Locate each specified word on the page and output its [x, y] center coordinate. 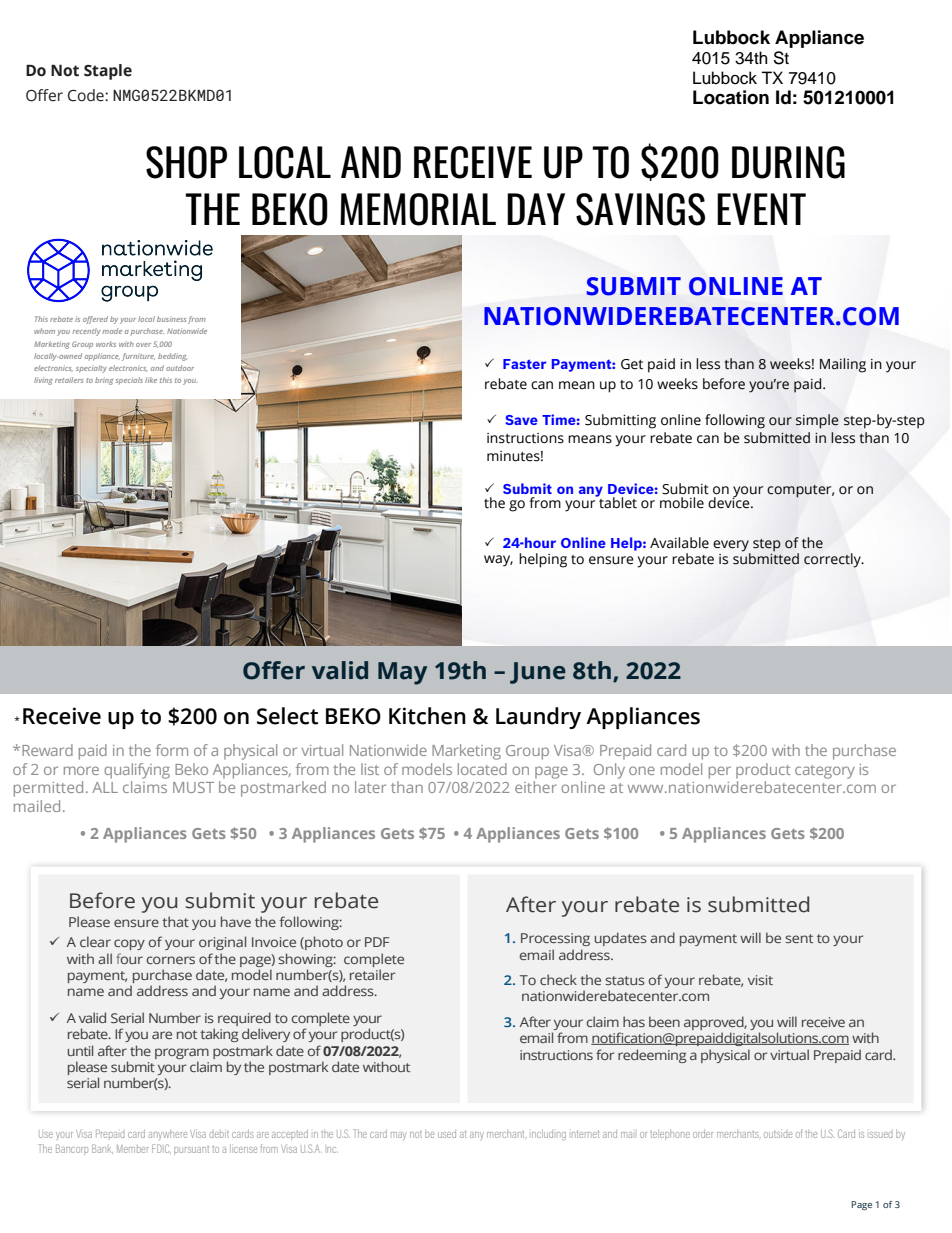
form [172, 750]
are [162, 1035]
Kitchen [427, 716]
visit [760, 980]
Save [521, 420]
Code [87, 95]
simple [817, 421]
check [558, 979]
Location [731, 97]
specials [129, 380]
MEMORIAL [418, 209]
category [825, 772]
